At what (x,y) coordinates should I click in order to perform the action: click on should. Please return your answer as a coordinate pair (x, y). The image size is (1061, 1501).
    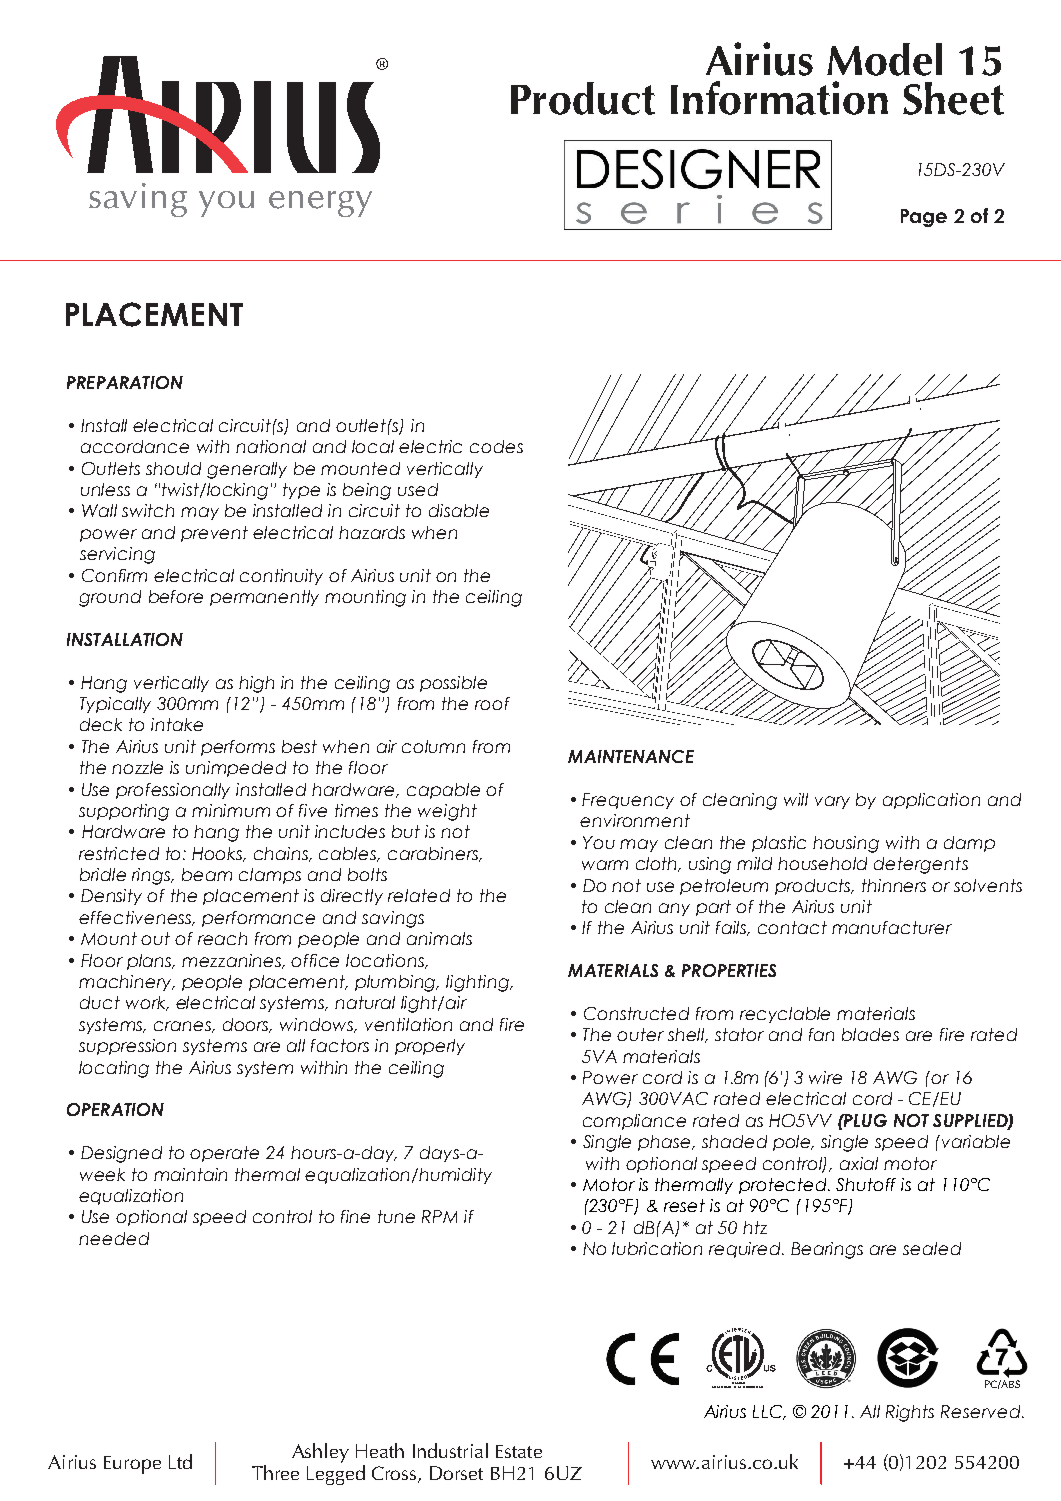
    Looking at the image, I should click on (173, 468).
